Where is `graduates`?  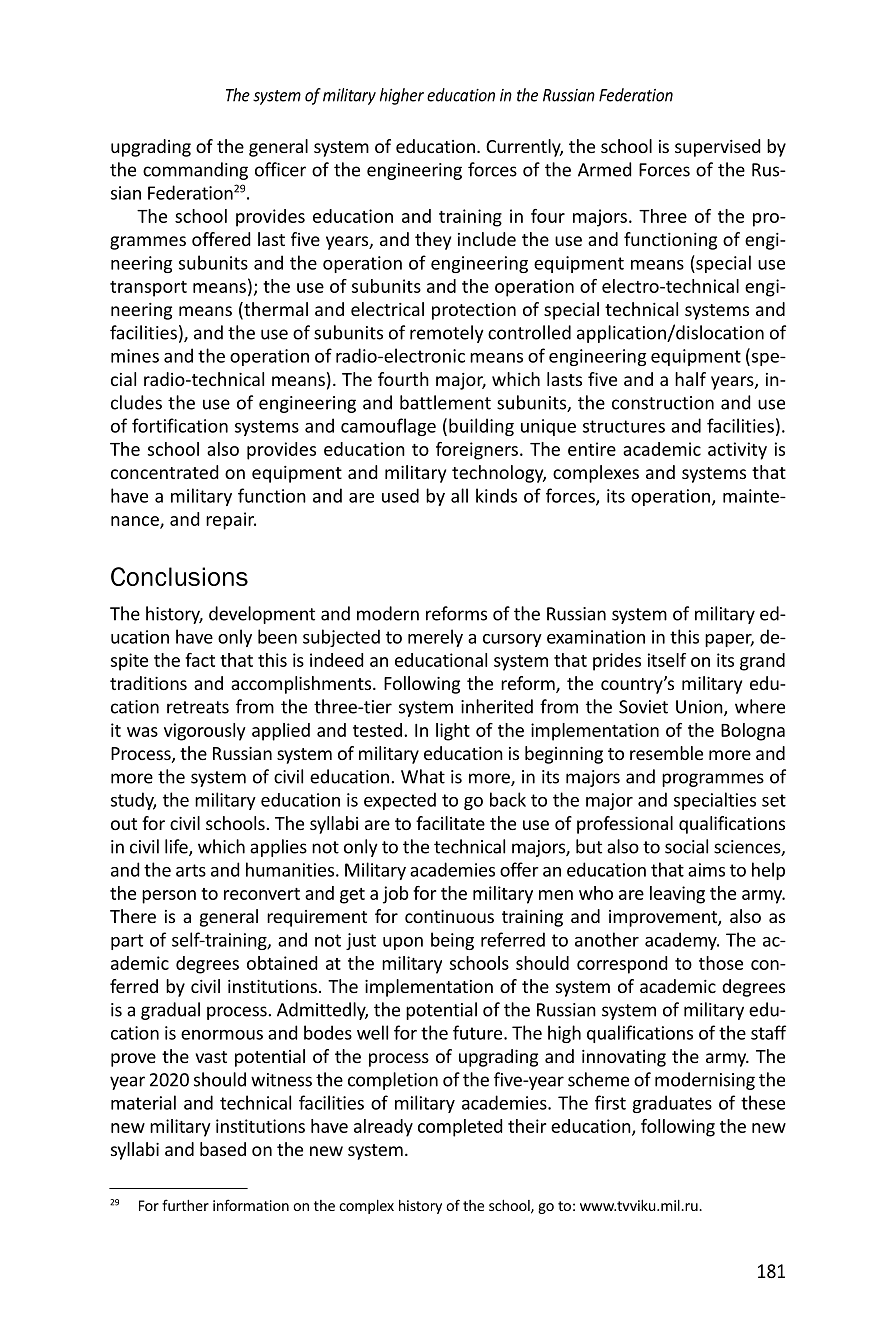 graduates is located at coordinates (672, 1104).
